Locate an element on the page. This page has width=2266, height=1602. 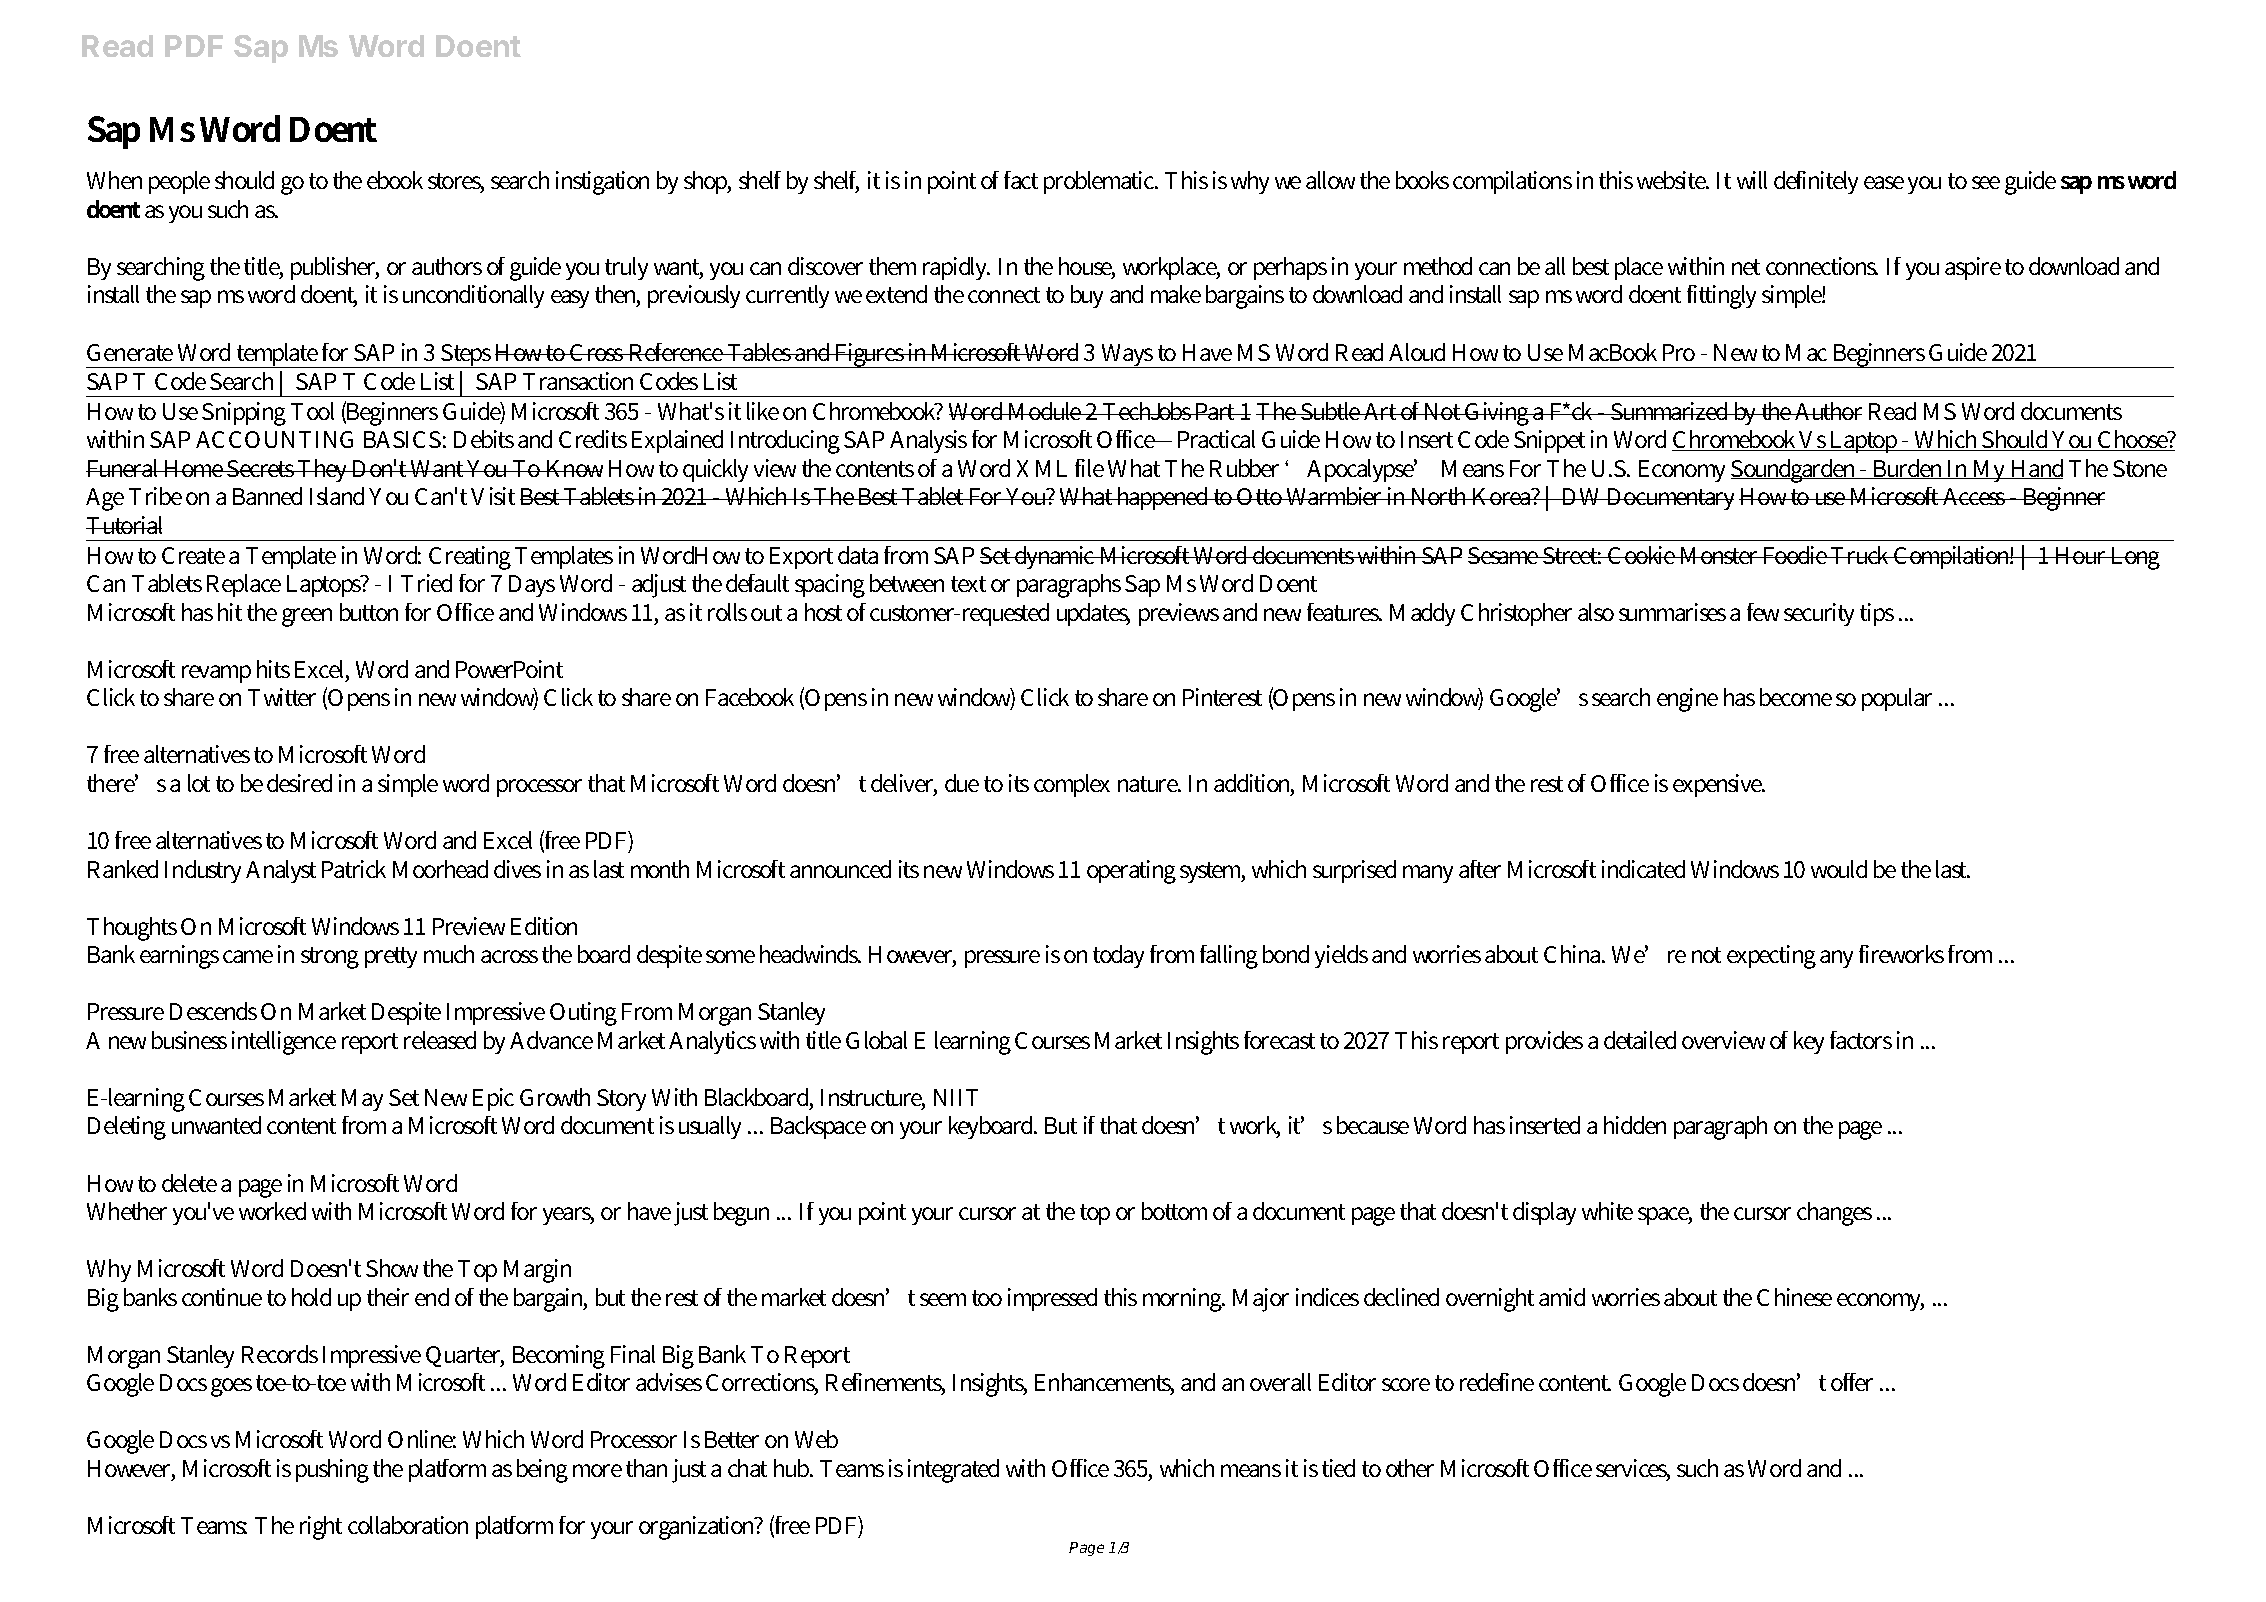
integrated is located at coordinates (953, 1471).
